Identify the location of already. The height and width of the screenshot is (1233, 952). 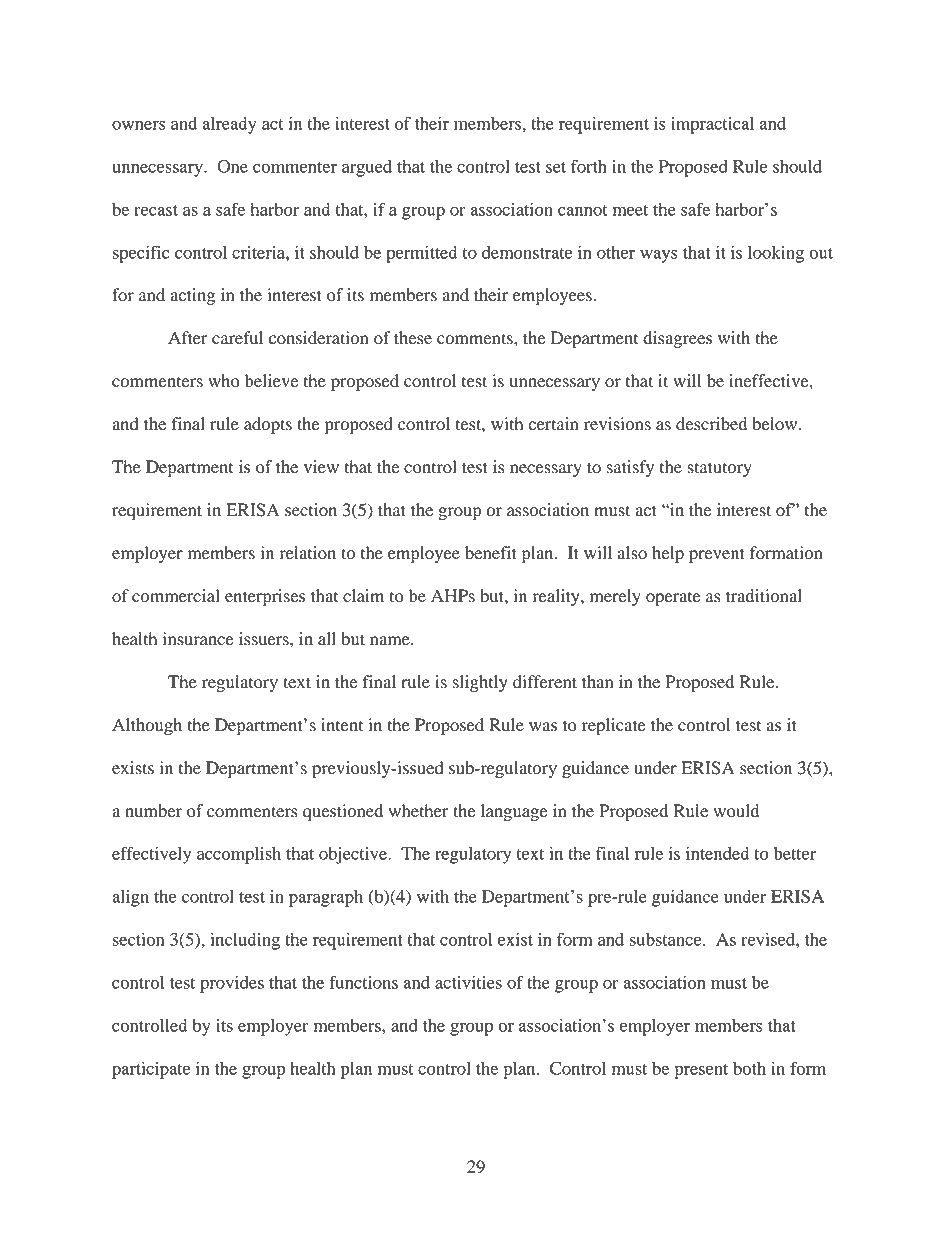
(229, 125).
